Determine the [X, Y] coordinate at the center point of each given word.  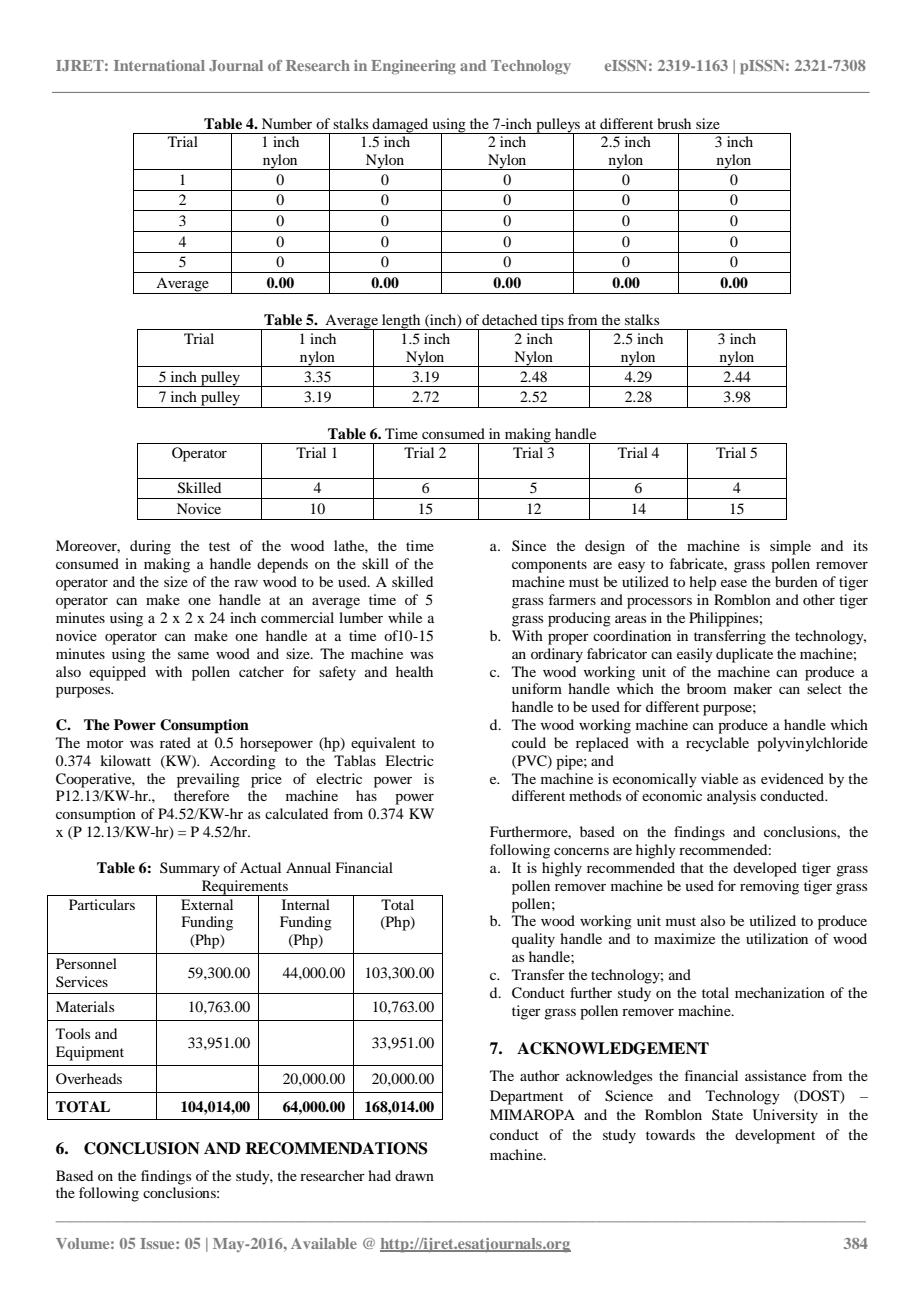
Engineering [413, 67]
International [159, 65]
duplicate [744, 655]
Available [324, 1243]
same [193, 655]
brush [674, 123]
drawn [414, 1175]
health [414, 671]
